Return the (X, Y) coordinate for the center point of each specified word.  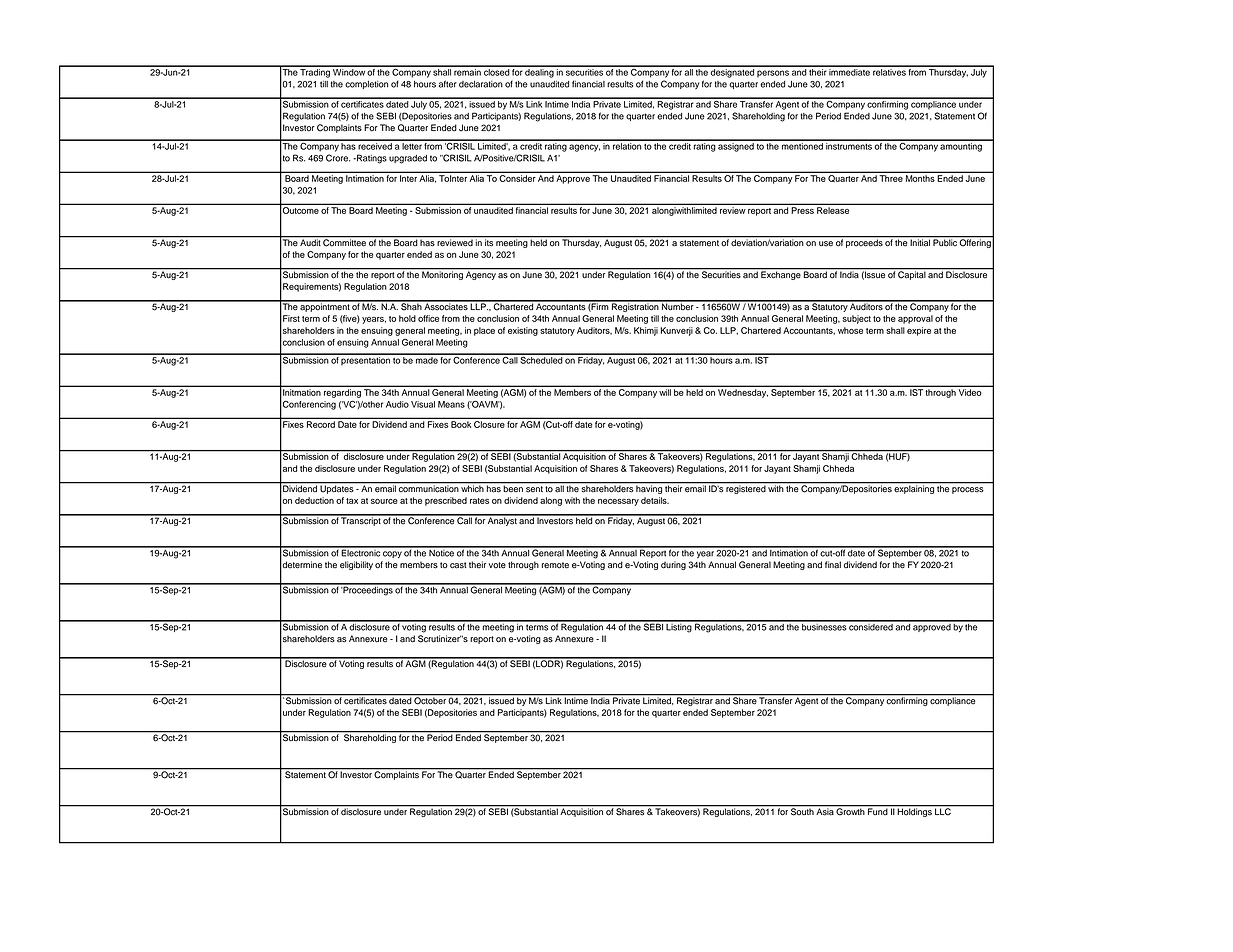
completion (366, 85)
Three (891, 178)
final (833, 565)
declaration (481, 84)
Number (678, 306)
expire (919, 331)
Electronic (361, 552)
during (673, 565)
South (802, 811)
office (428, 318)
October (430, 700)
